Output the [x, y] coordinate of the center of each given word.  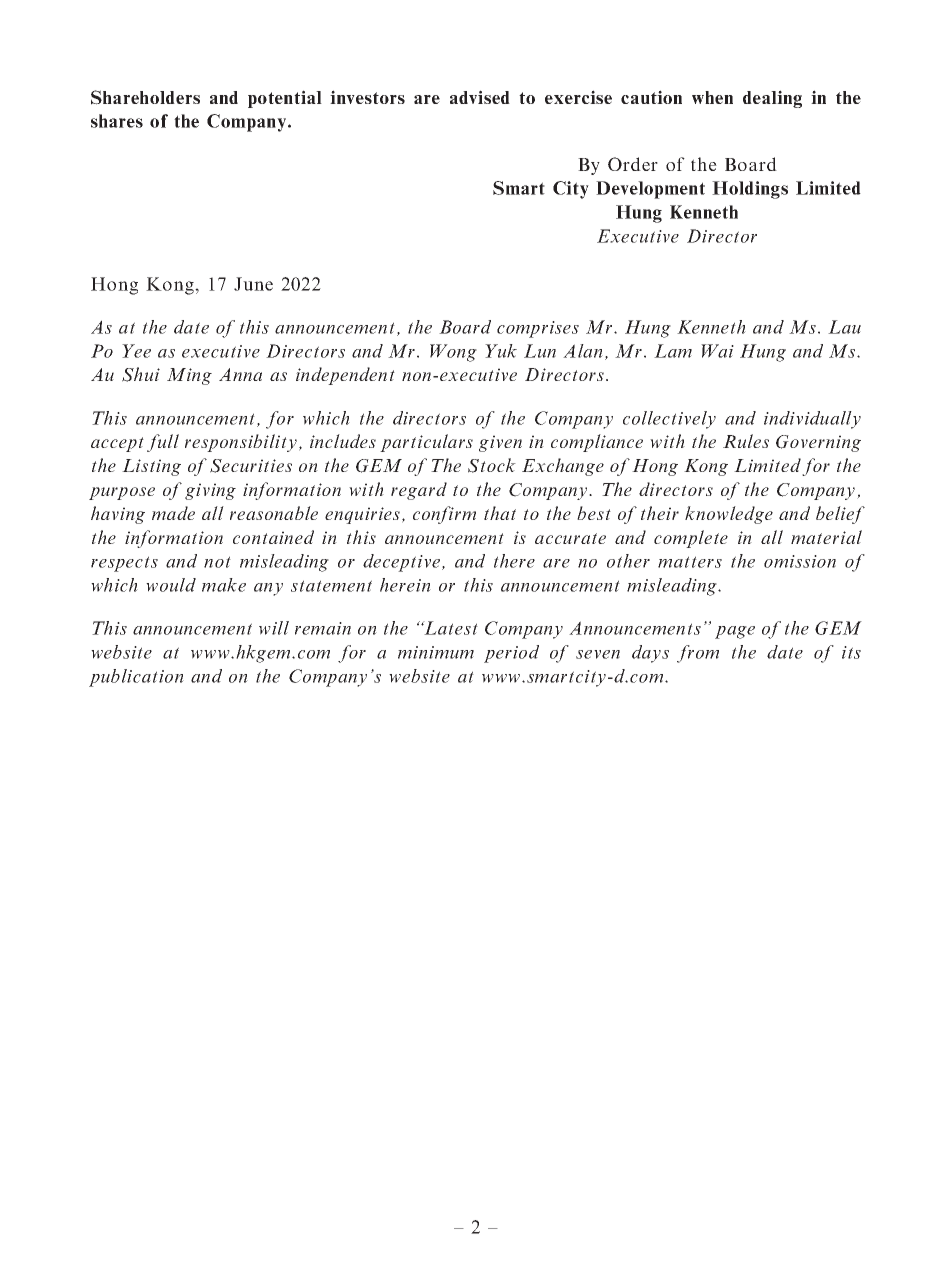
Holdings [750, 190]
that [500, 513]
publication [136, 678]
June [253, 284]
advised [480, 97]
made [173, 513]
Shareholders [145, 97]
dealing [772, 99]
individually [812, 420]
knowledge [729, 515]
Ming [189, 376]
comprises [538, 329]
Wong [453, 353]
